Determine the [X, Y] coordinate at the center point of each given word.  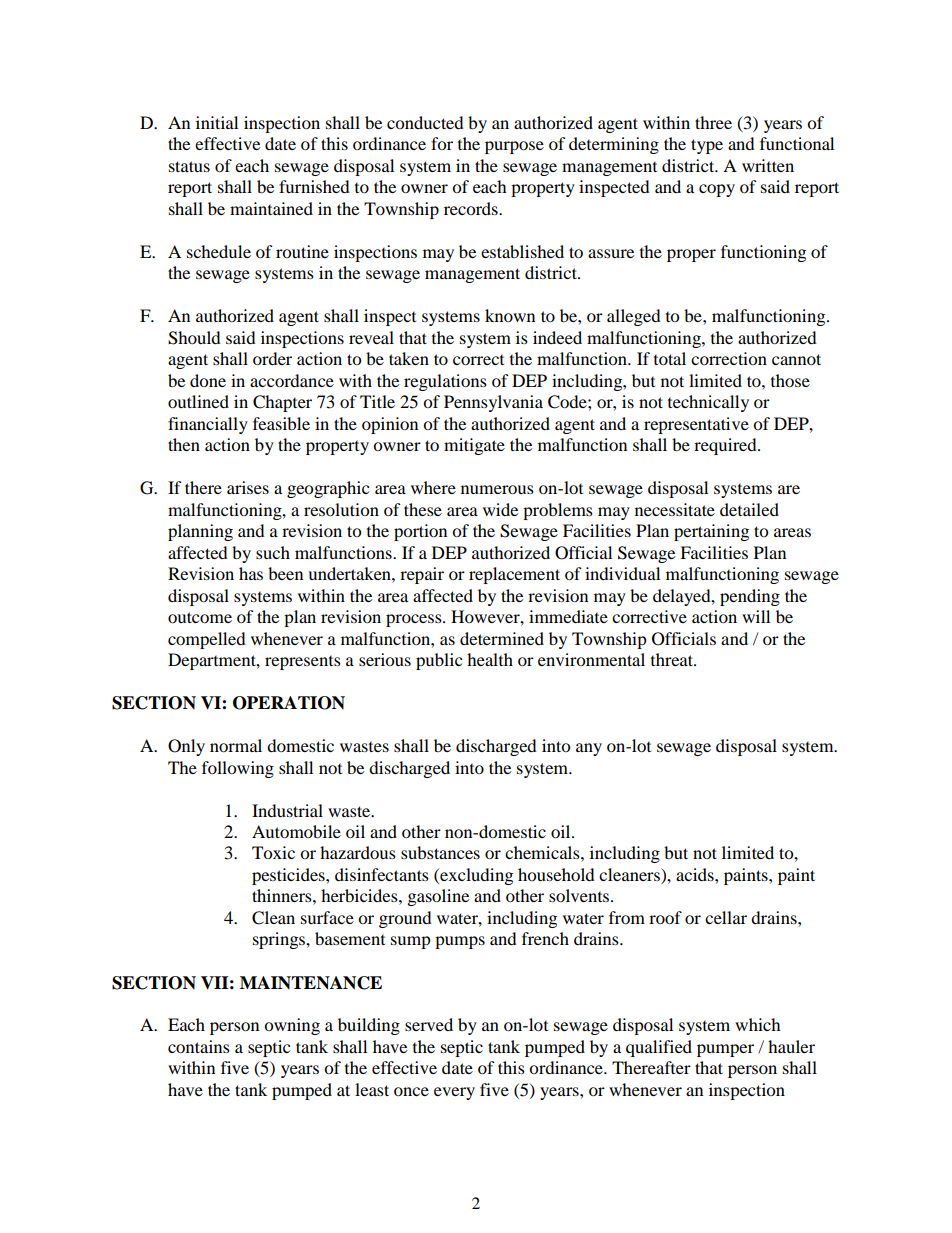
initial [217, 122]
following [238, 769]
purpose [514, 147]
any [589, 749]
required [726, 446]
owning [292, 1026]
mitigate [474, 446]
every [454, 1093]
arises [248, 487]
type [707, 146]
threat [673, 659]
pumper [725, 1050]
